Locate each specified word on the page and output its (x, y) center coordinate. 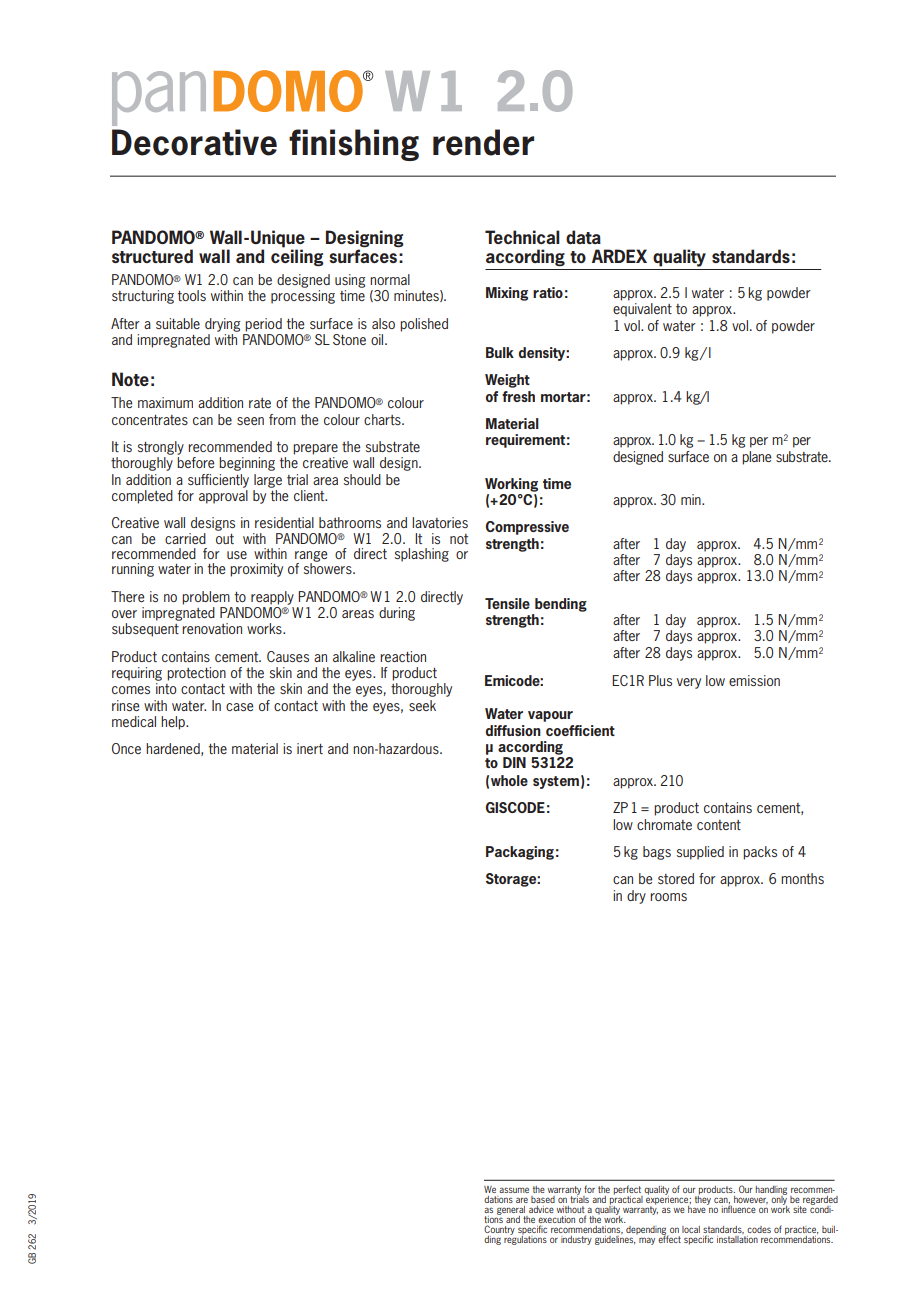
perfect (628, 1191)
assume (514, 1190)
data (583, 237)
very (689, 683)
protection (196, 674)
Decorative (194, 142)
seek (422, 705)
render (483, 142)
